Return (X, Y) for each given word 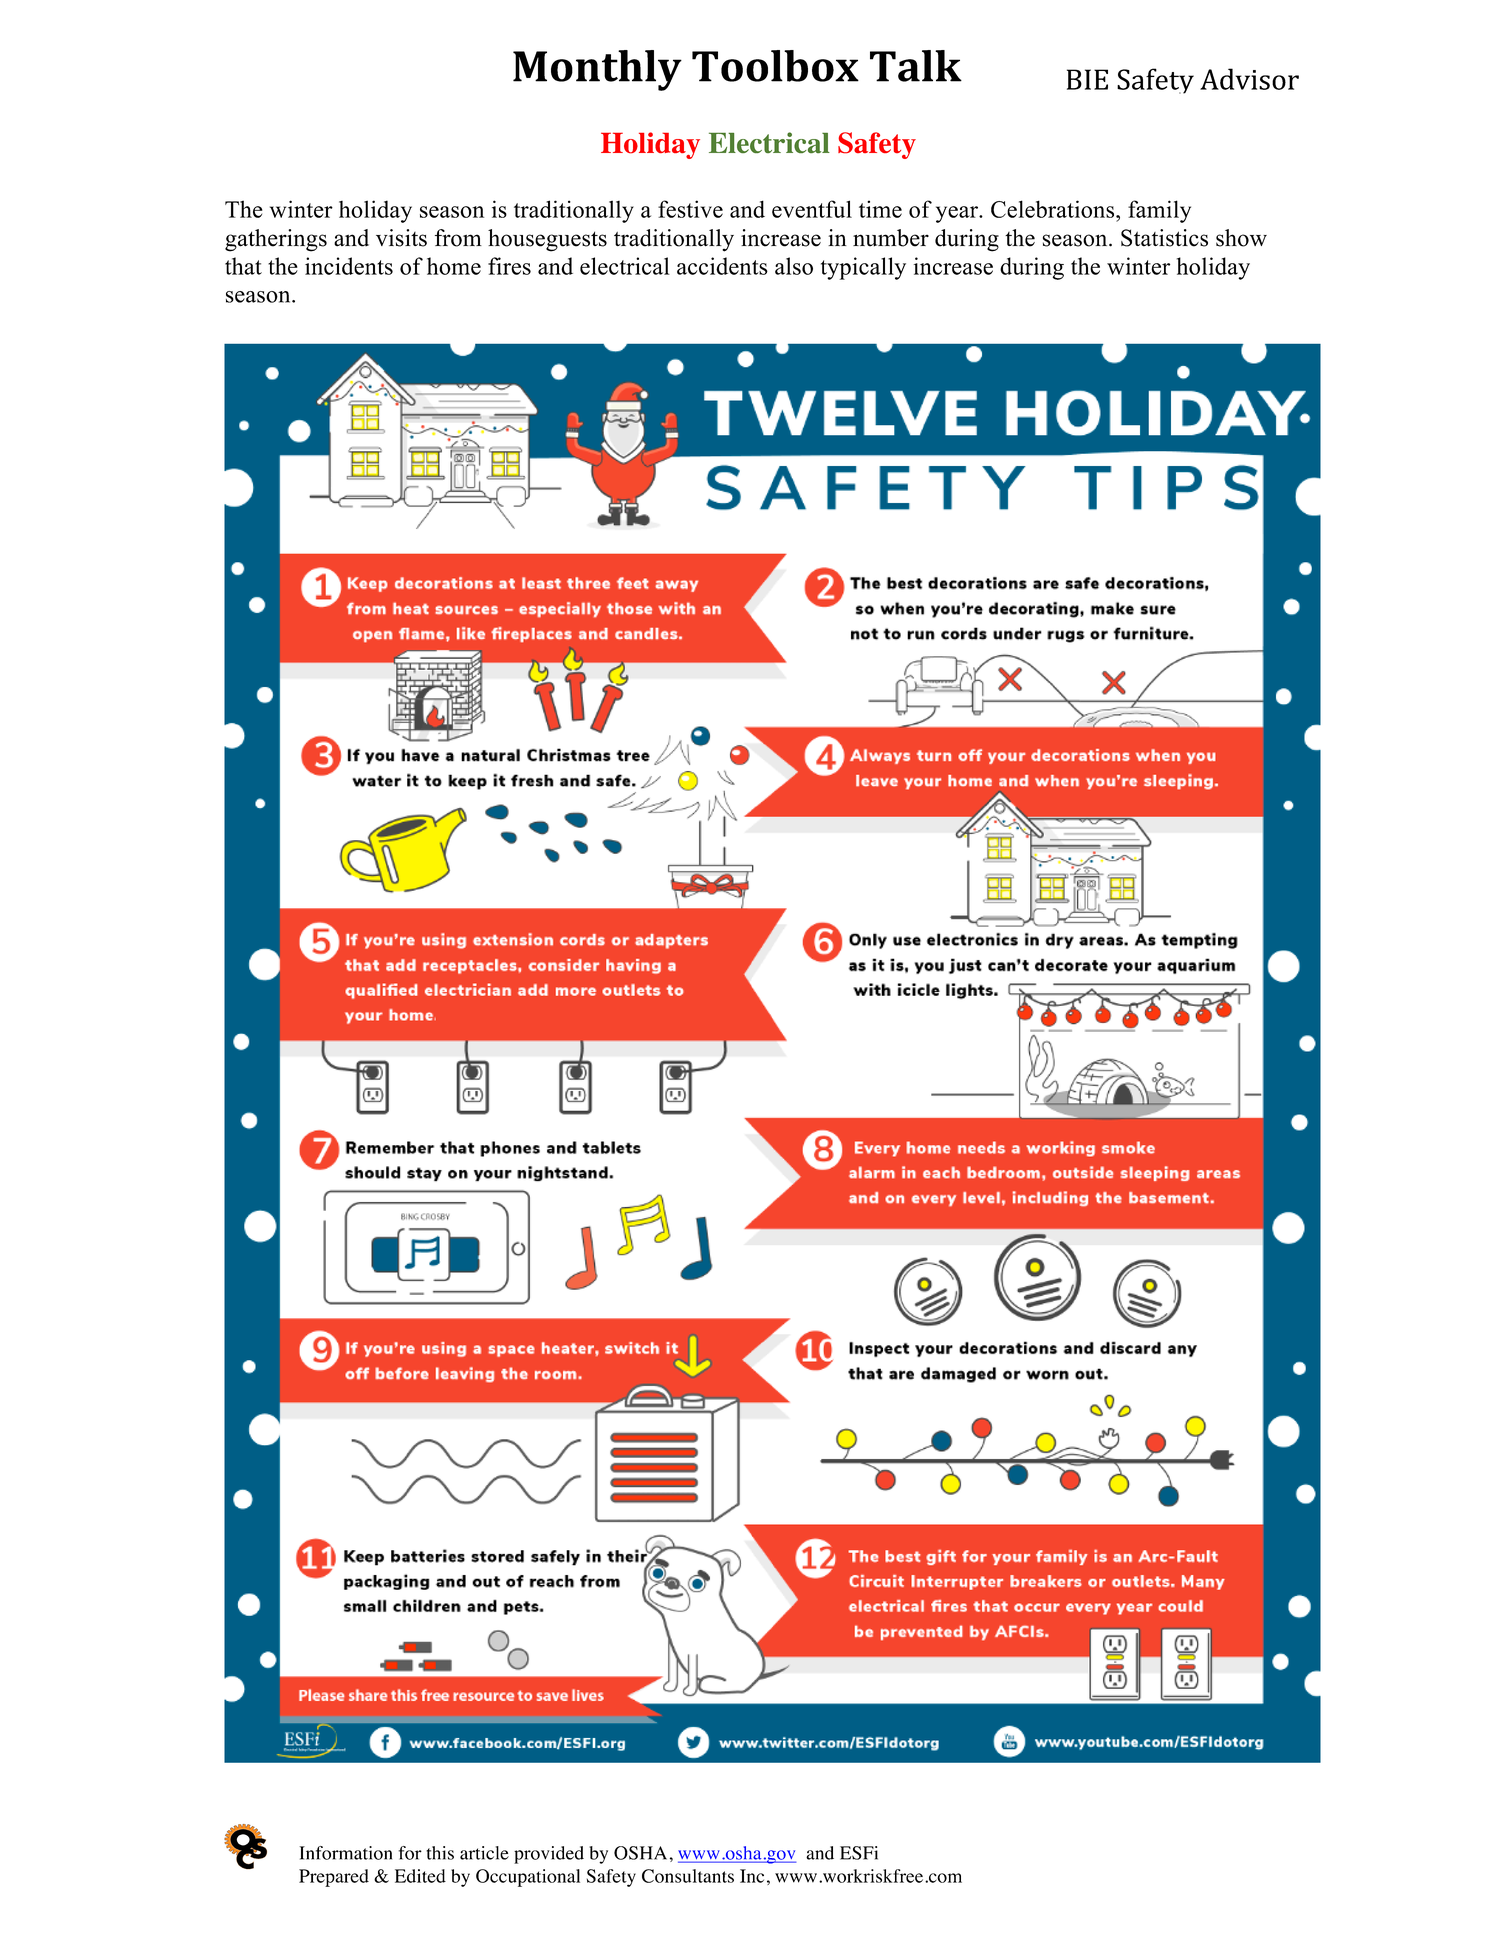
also (794, 266)
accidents (722, 266)
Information (345, 1853)
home (454, 266)
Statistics (1164, 238)
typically (863, 268)
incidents (349, 266)
